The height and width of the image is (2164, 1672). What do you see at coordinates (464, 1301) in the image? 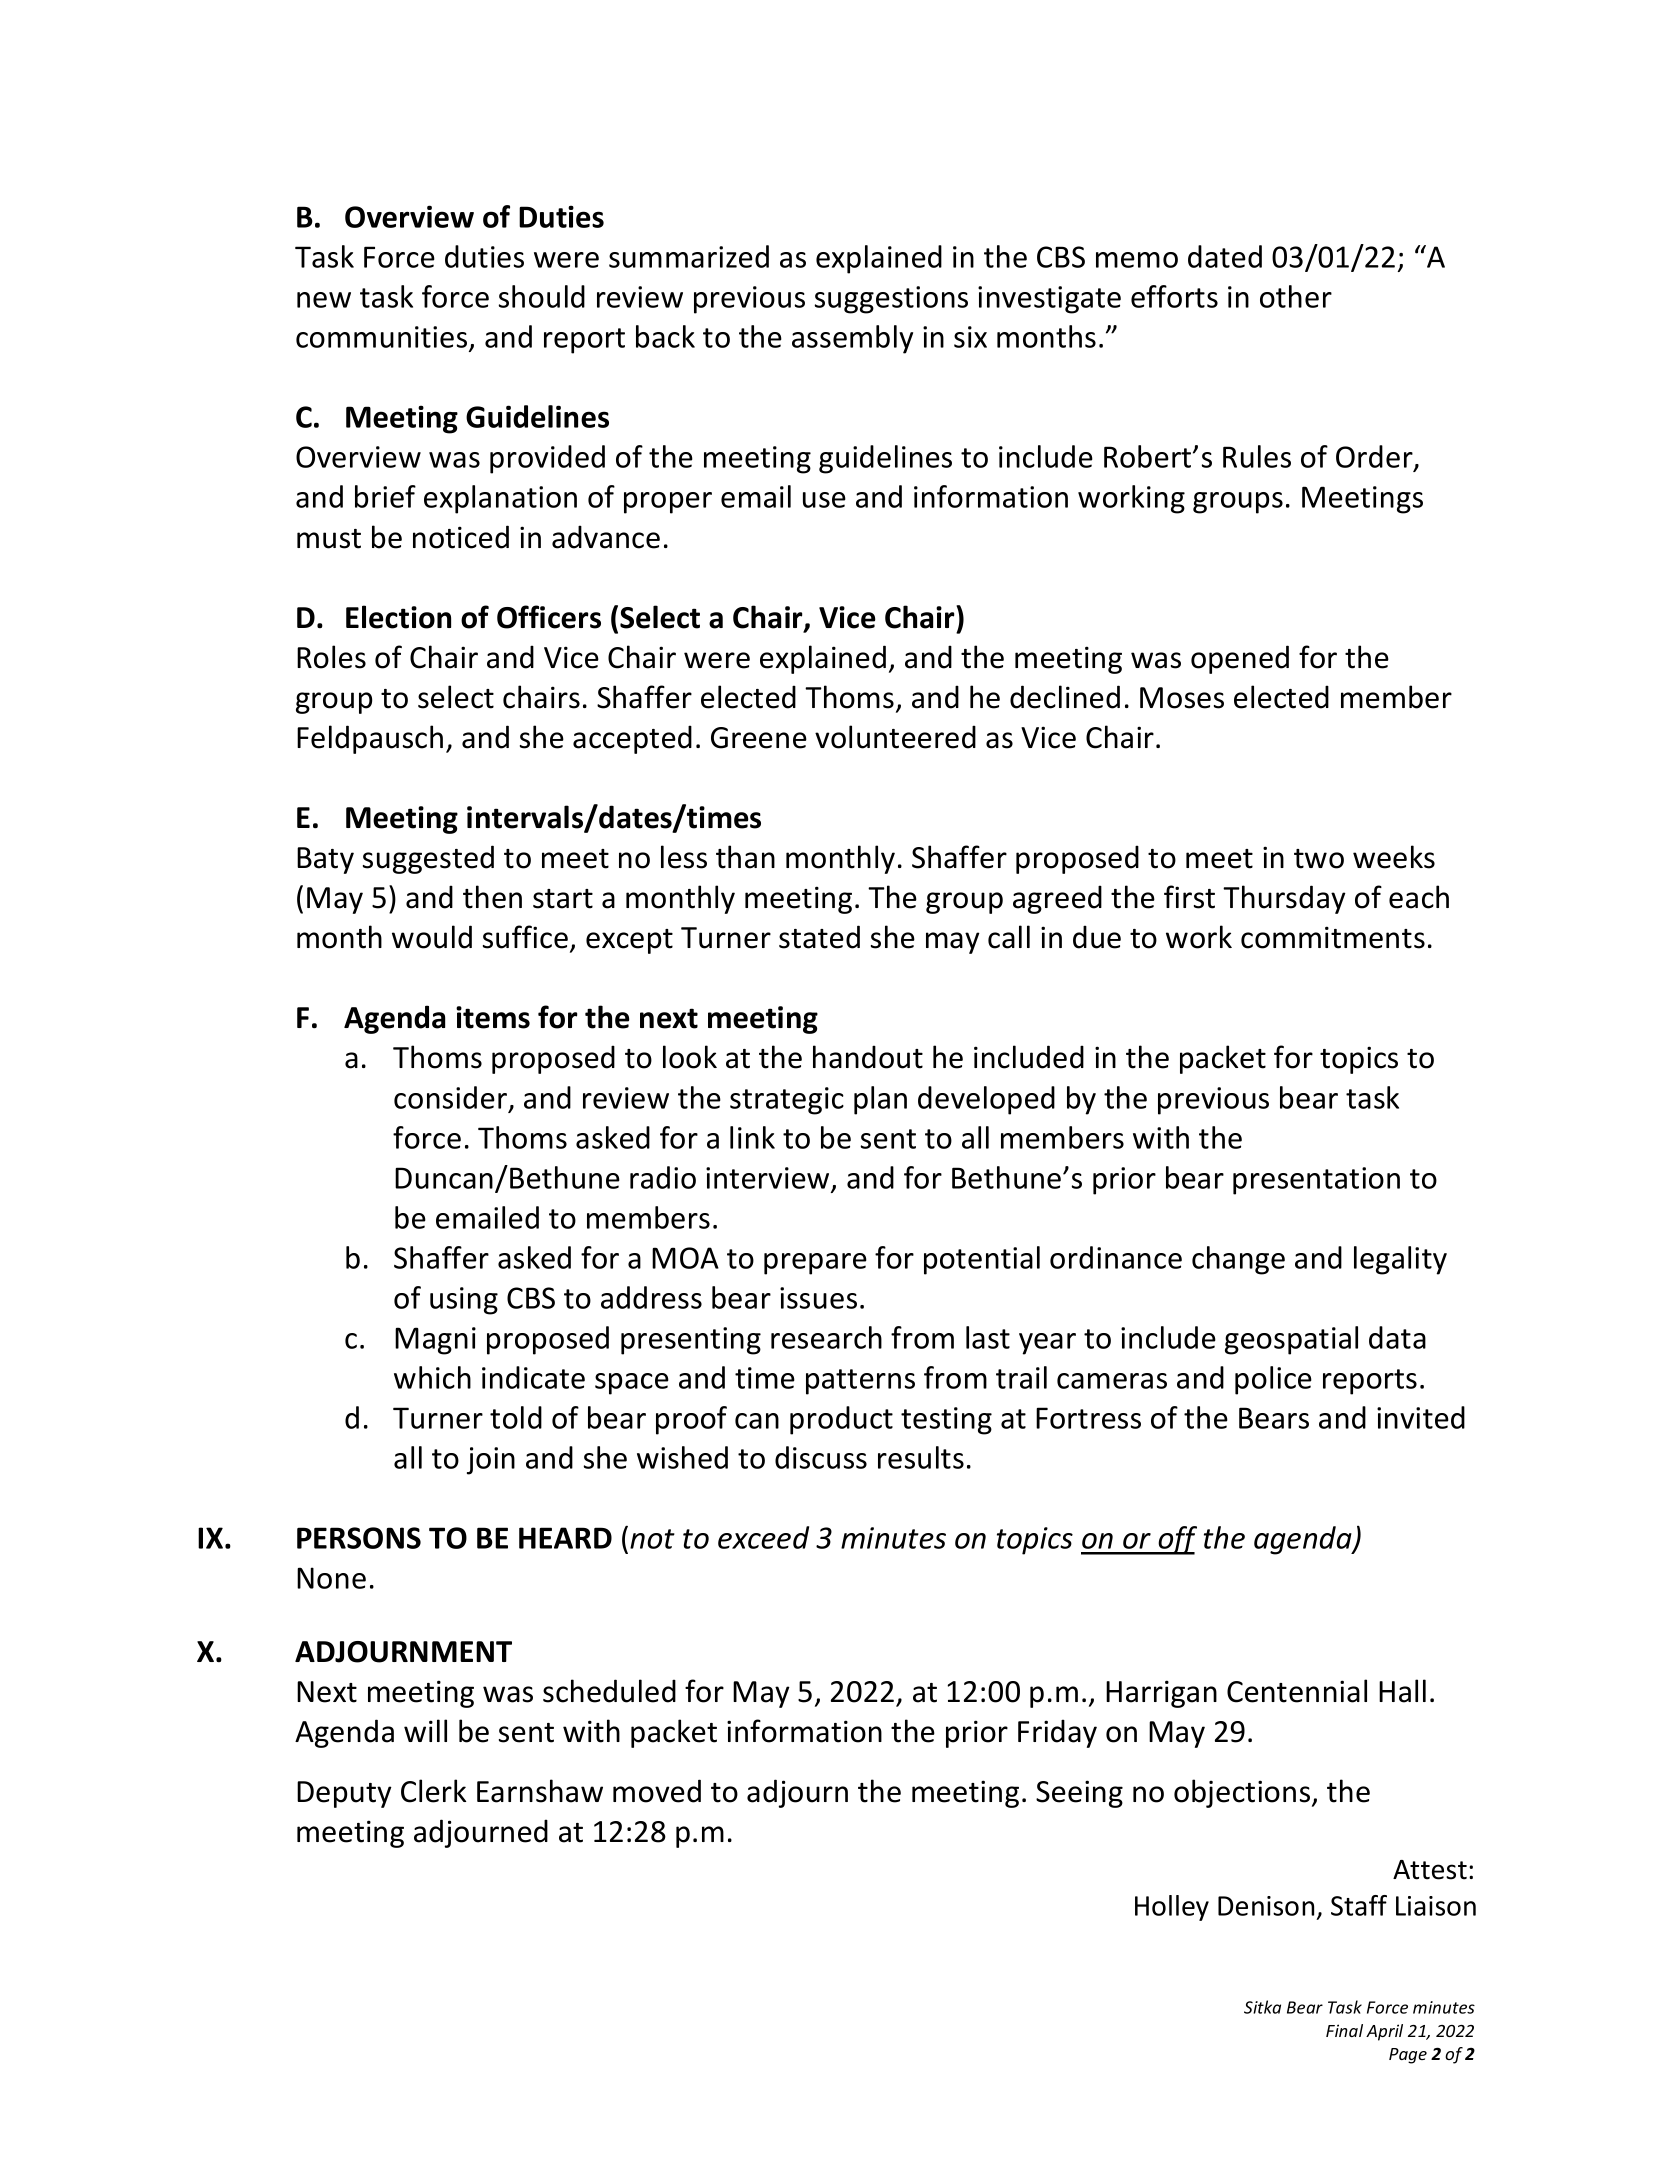
I see `using` at bounding box center [464, 1301].
